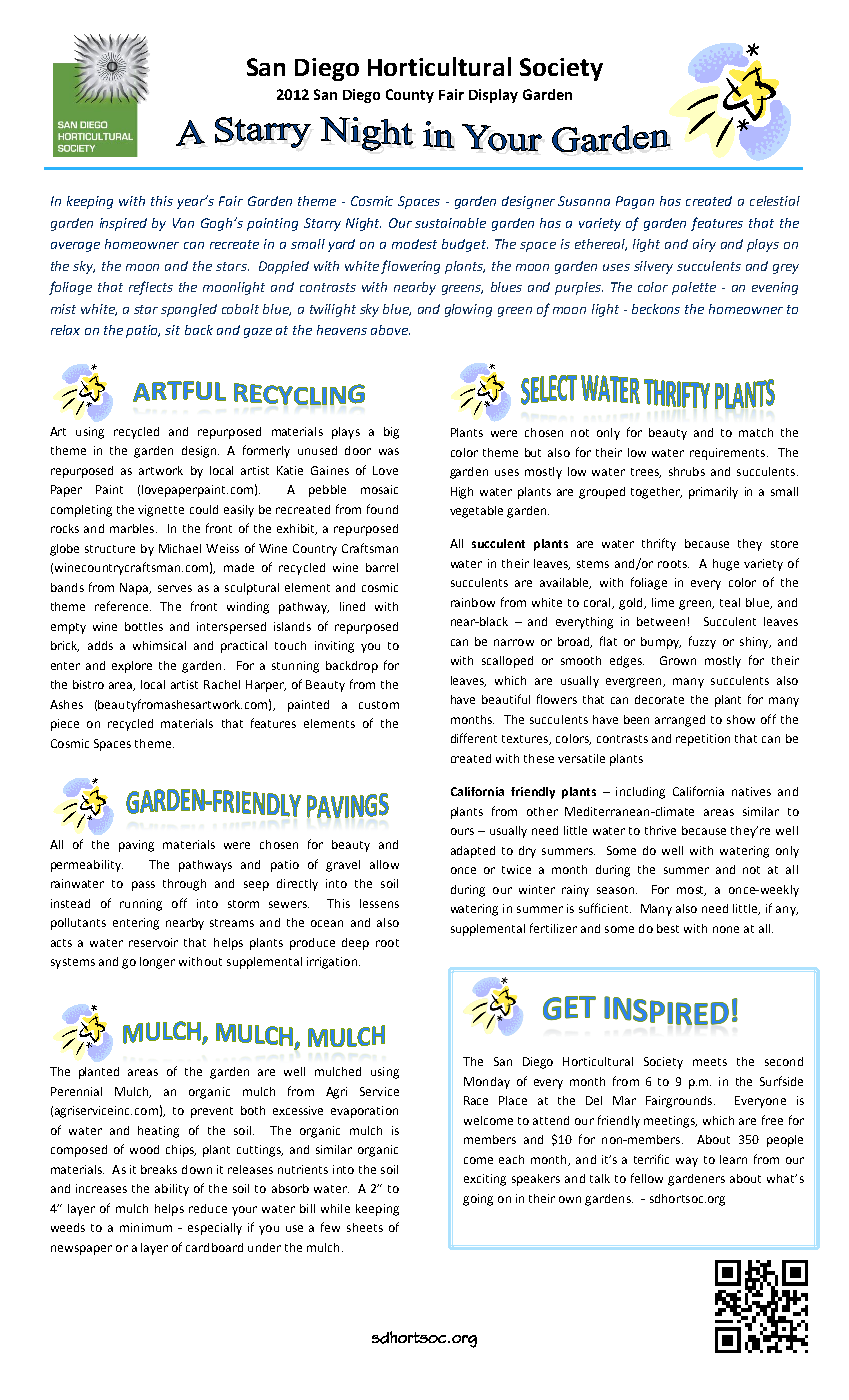 This screenshot has width=849, height=1400. Describe the element at coordinates (410, 96) in the screenshot. I see `County` at that location.
